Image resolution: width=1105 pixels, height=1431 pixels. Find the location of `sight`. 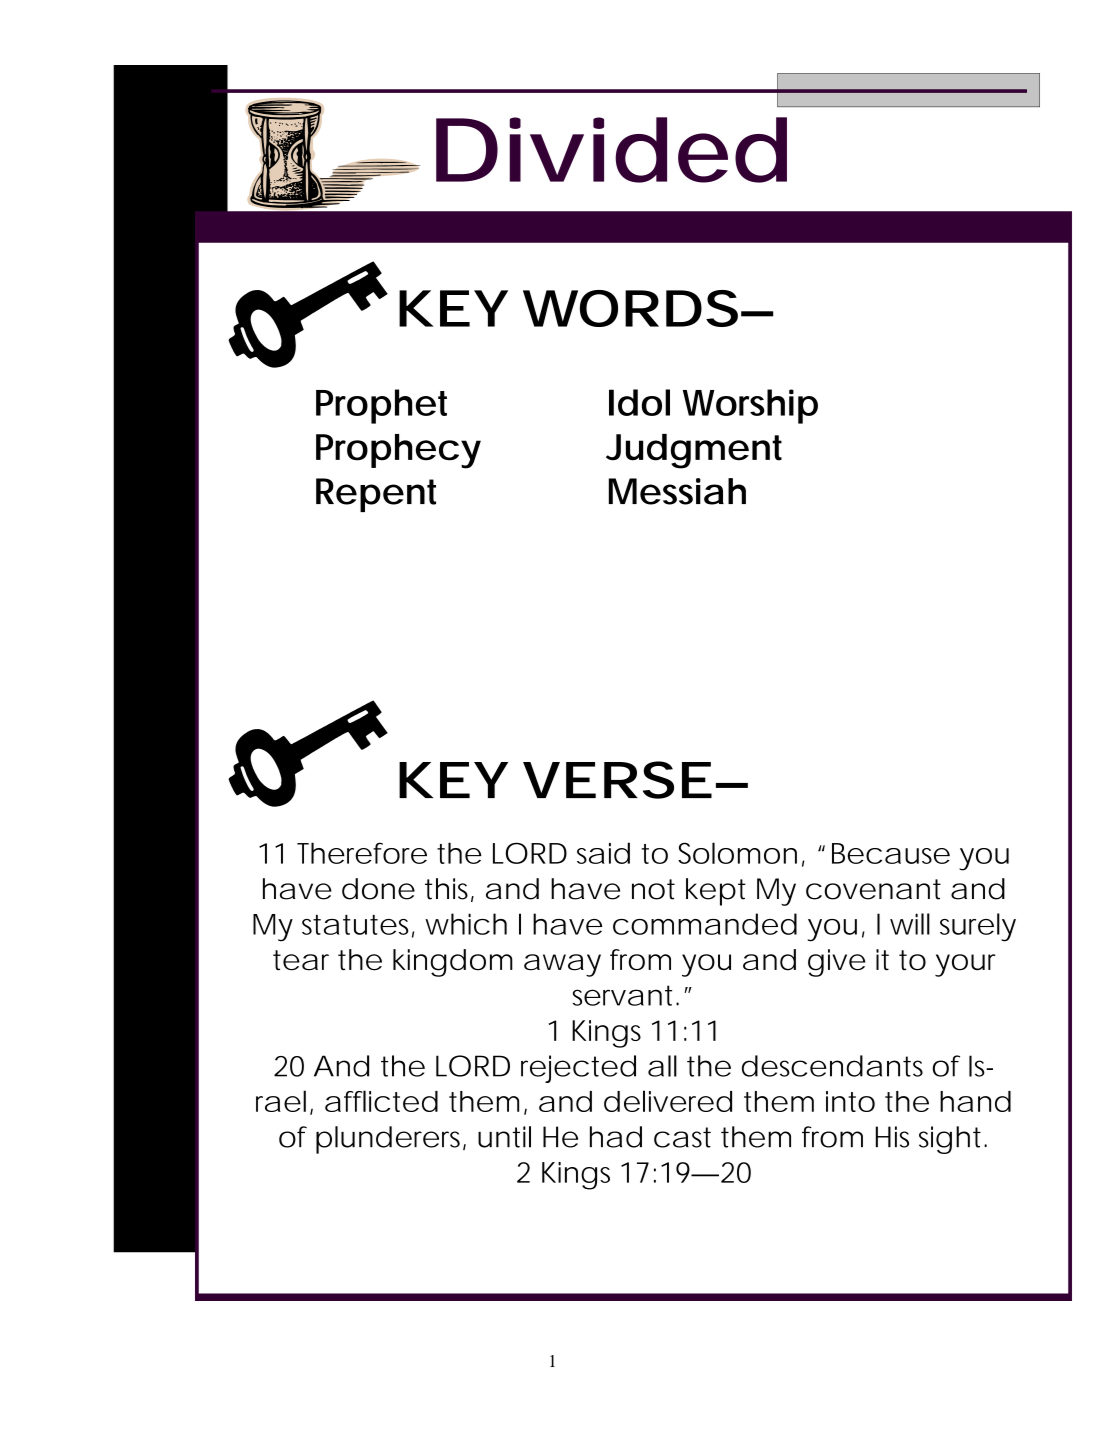

sight is located at coordinates (950, 1140).
